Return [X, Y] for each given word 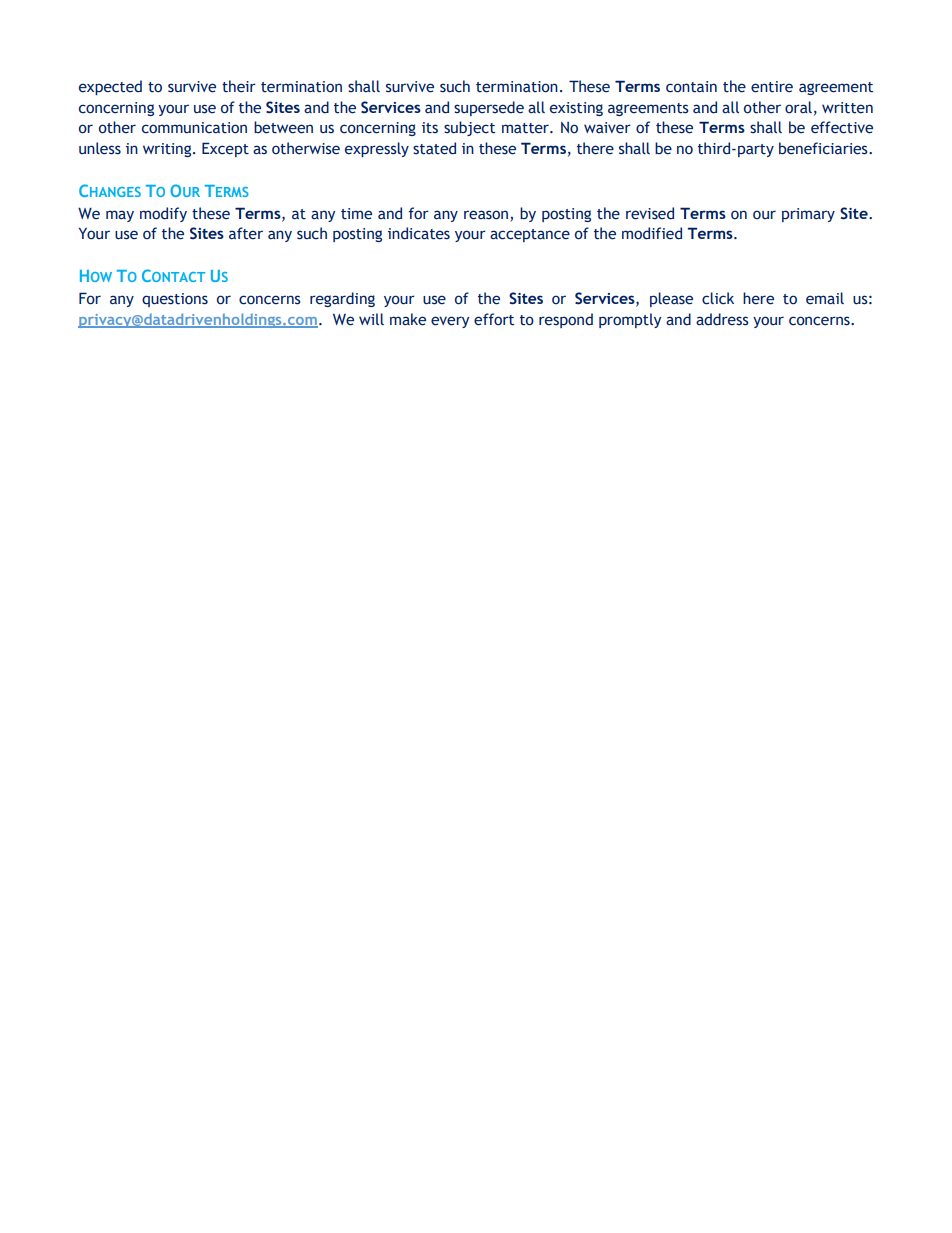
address [722, 319]
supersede [489, 108]
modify [163, 214]
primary [808, 215]
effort [494, 319]
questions [175, 300]
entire [772, 87]
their [239, 86]
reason [486, 215]
